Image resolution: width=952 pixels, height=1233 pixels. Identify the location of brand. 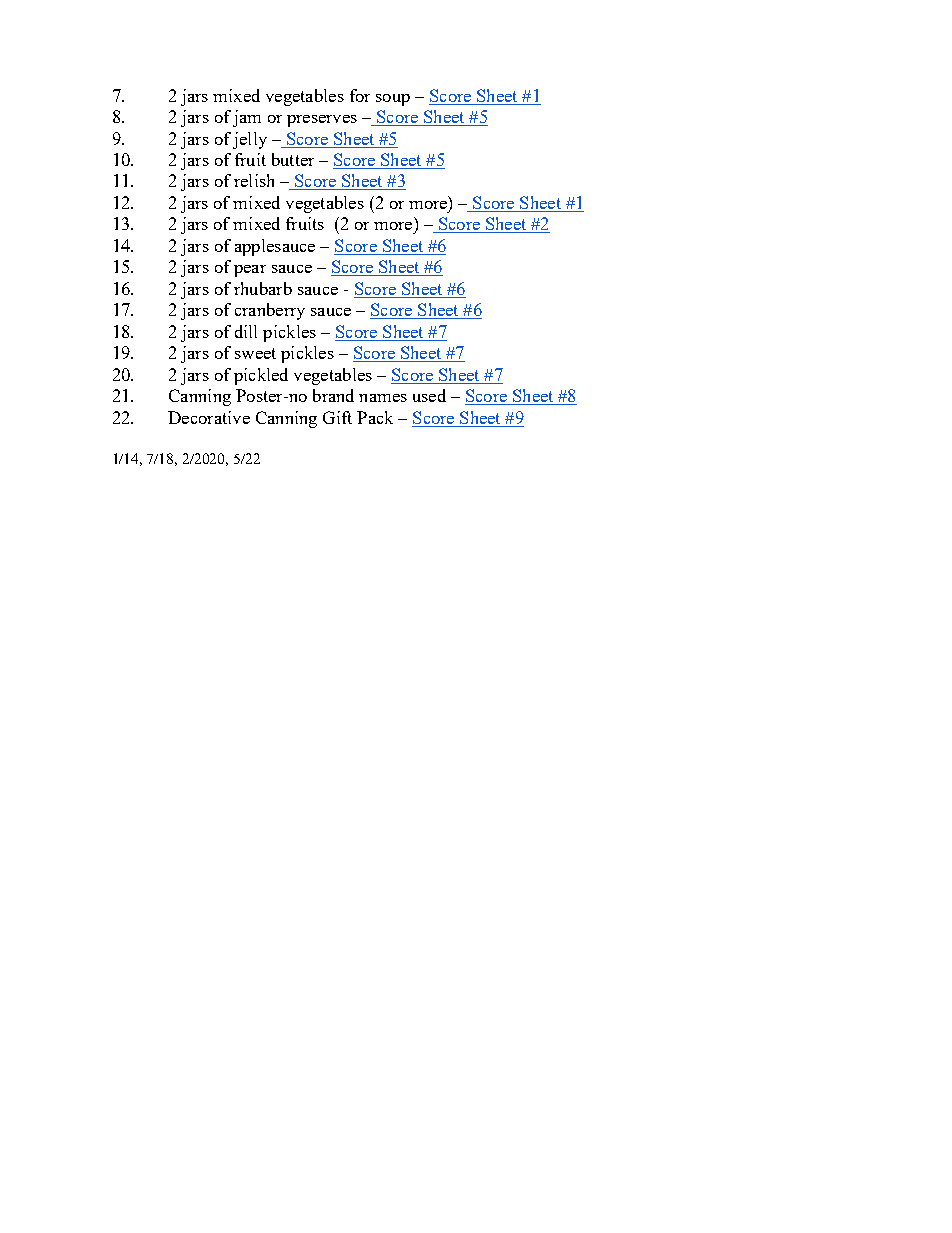
(333, 395).
